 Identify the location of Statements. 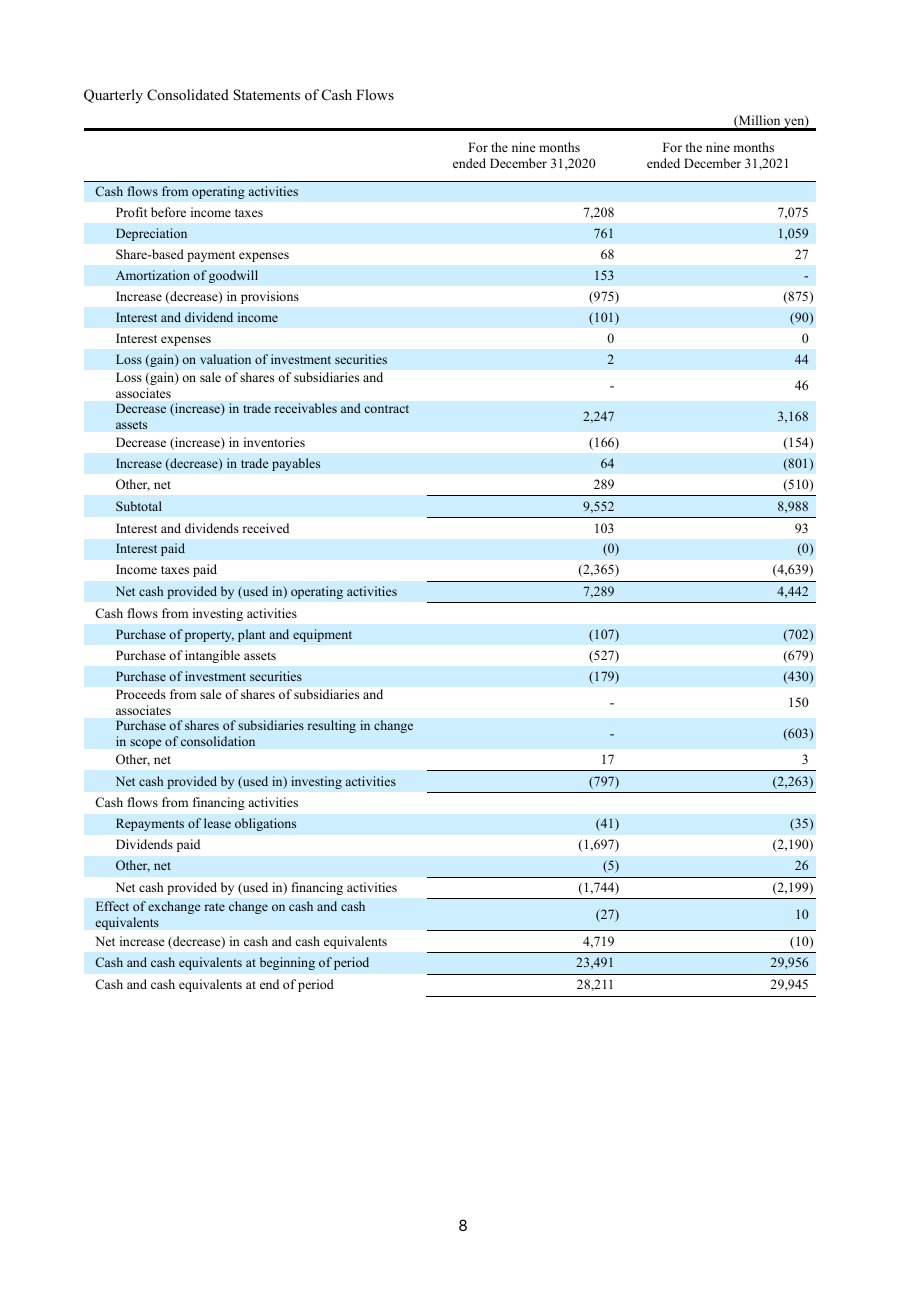
(266, 94).
